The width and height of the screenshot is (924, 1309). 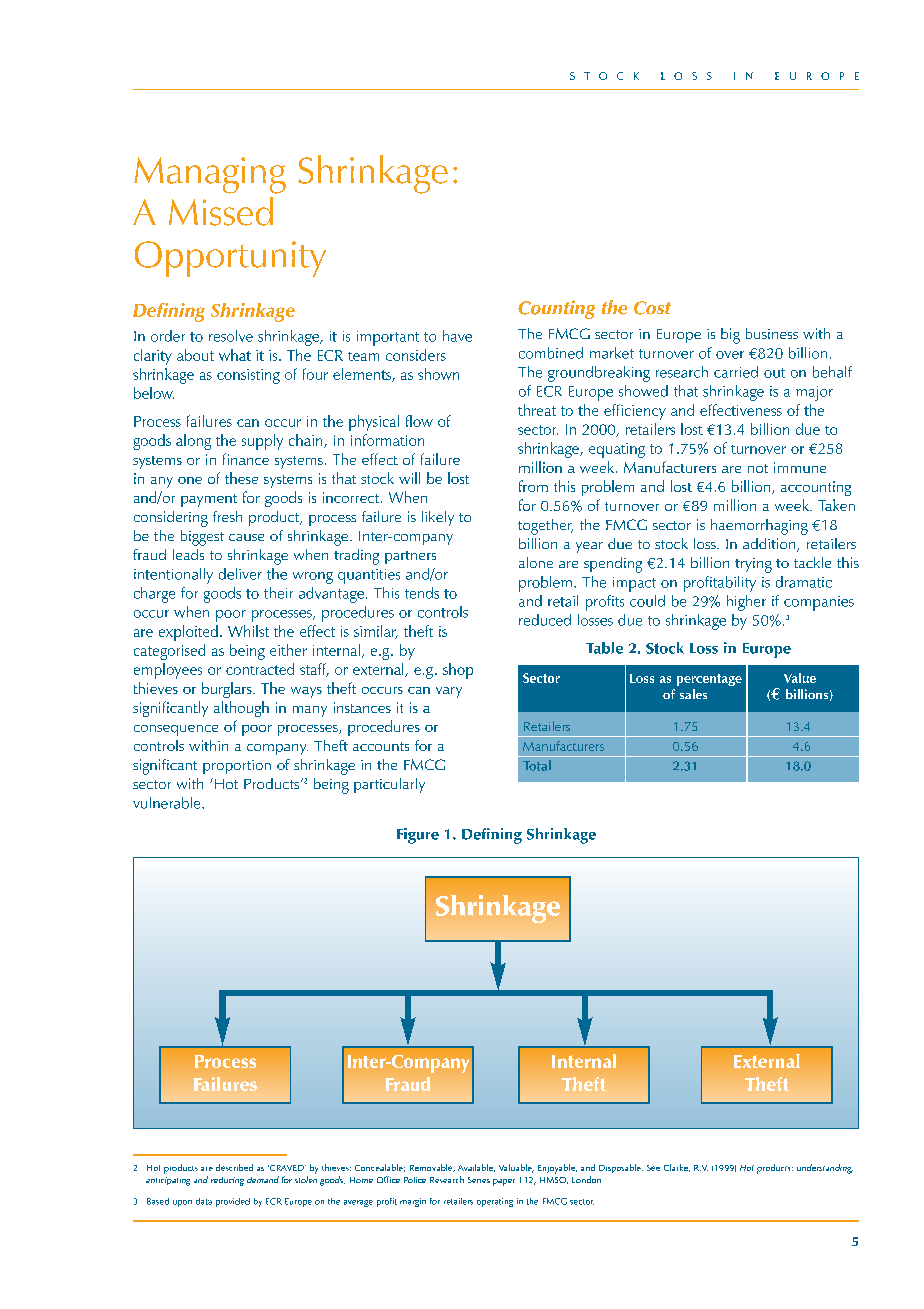 I want to click on vulnerable, so click(x=168, y=803).
